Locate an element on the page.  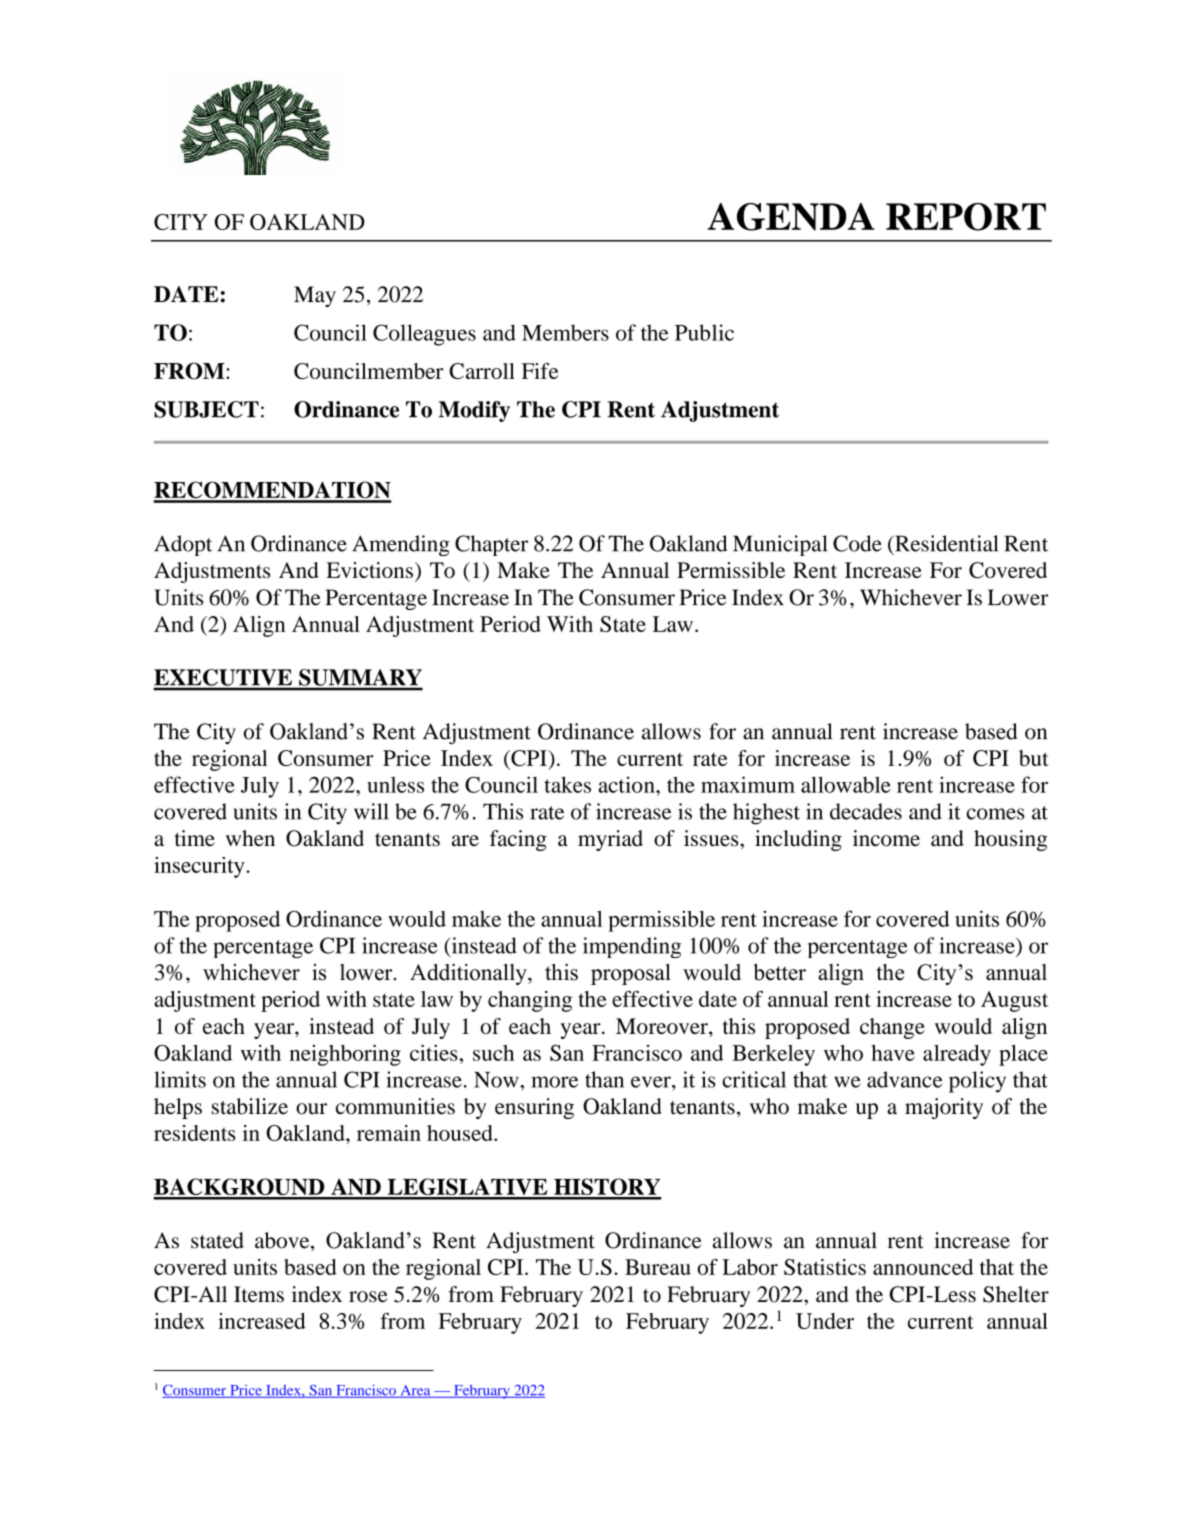
action is located at coordinates (628, 784).
